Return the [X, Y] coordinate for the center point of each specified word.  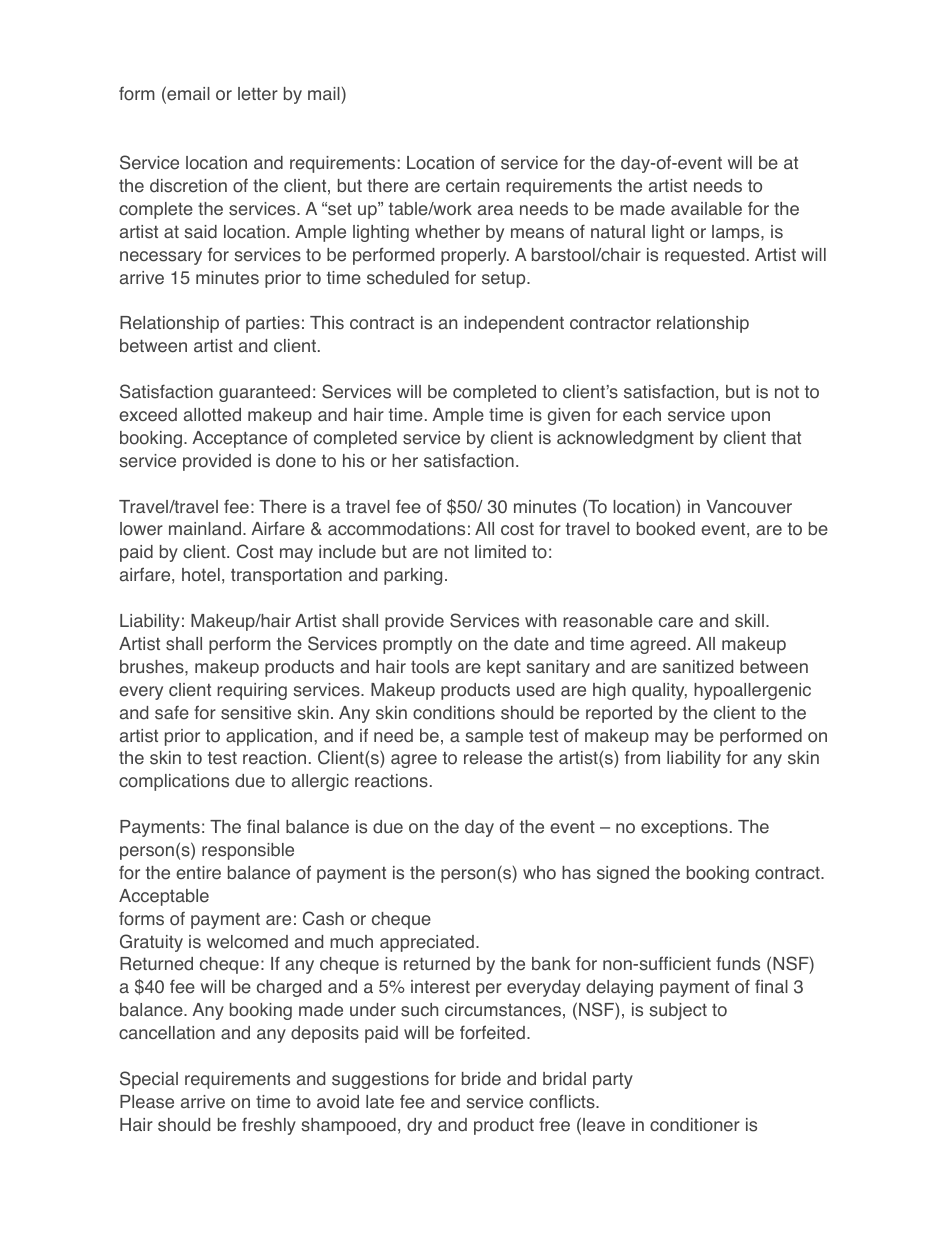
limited [500, 552]
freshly [269, 1126]
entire [198, 873]
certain [472, 186]
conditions [454, 713]
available [706, 209]
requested [704, 256]
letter [258, 94]
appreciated [427, 943]
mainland [205, 529]
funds [738, 963]
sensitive [256, 713]
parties [273, 324]
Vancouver [749, 507]
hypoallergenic [752, 691]
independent [514, 324]
